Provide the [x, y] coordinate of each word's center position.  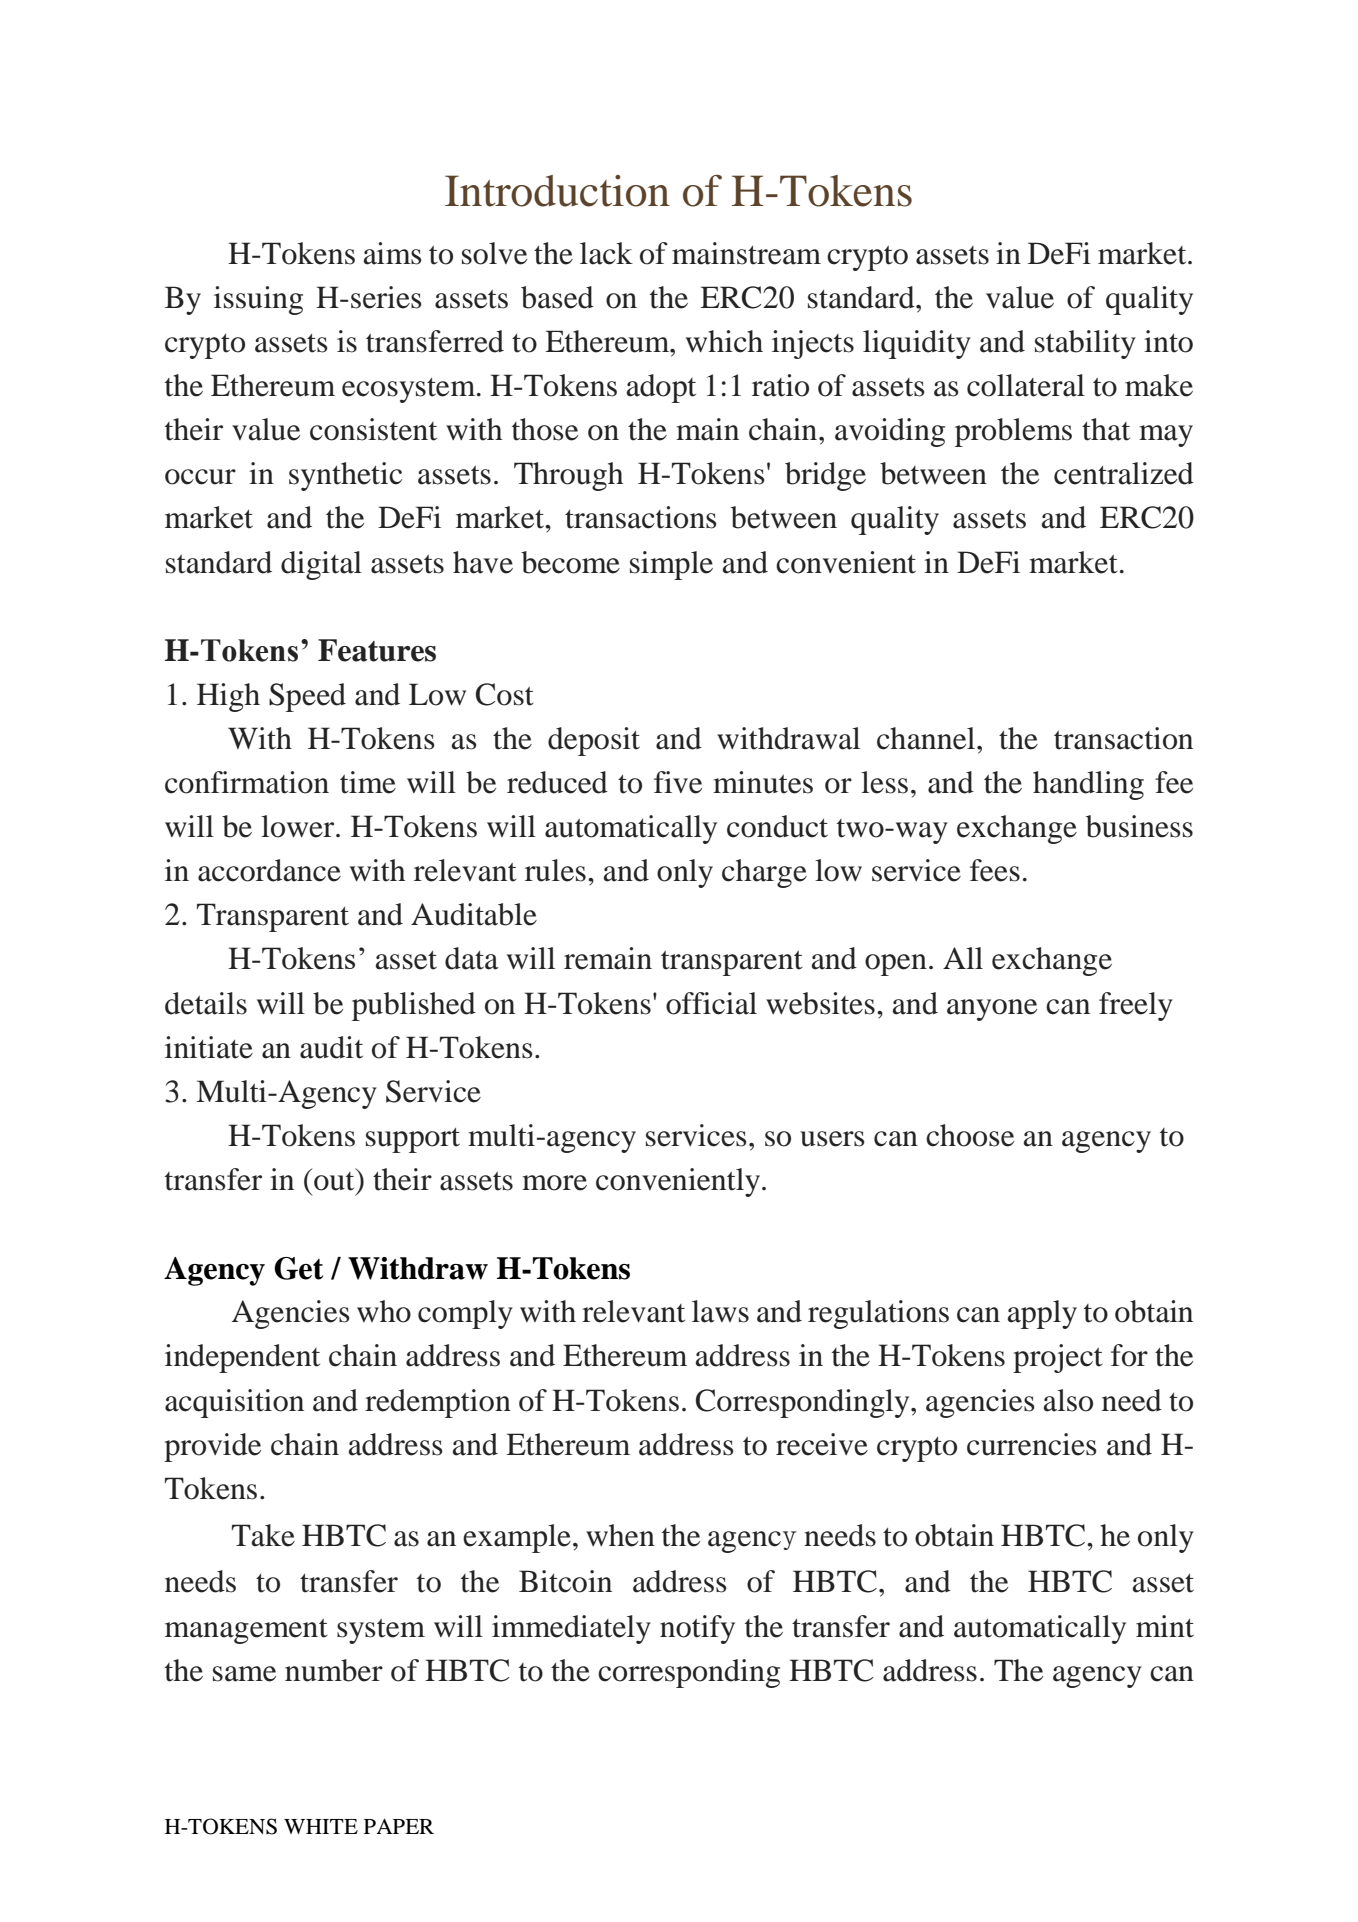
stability [1085, 344]
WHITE [321, 1826]
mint [1165, 1626]
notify [697, 1629]
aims [393, 253]
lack [606, 253]
